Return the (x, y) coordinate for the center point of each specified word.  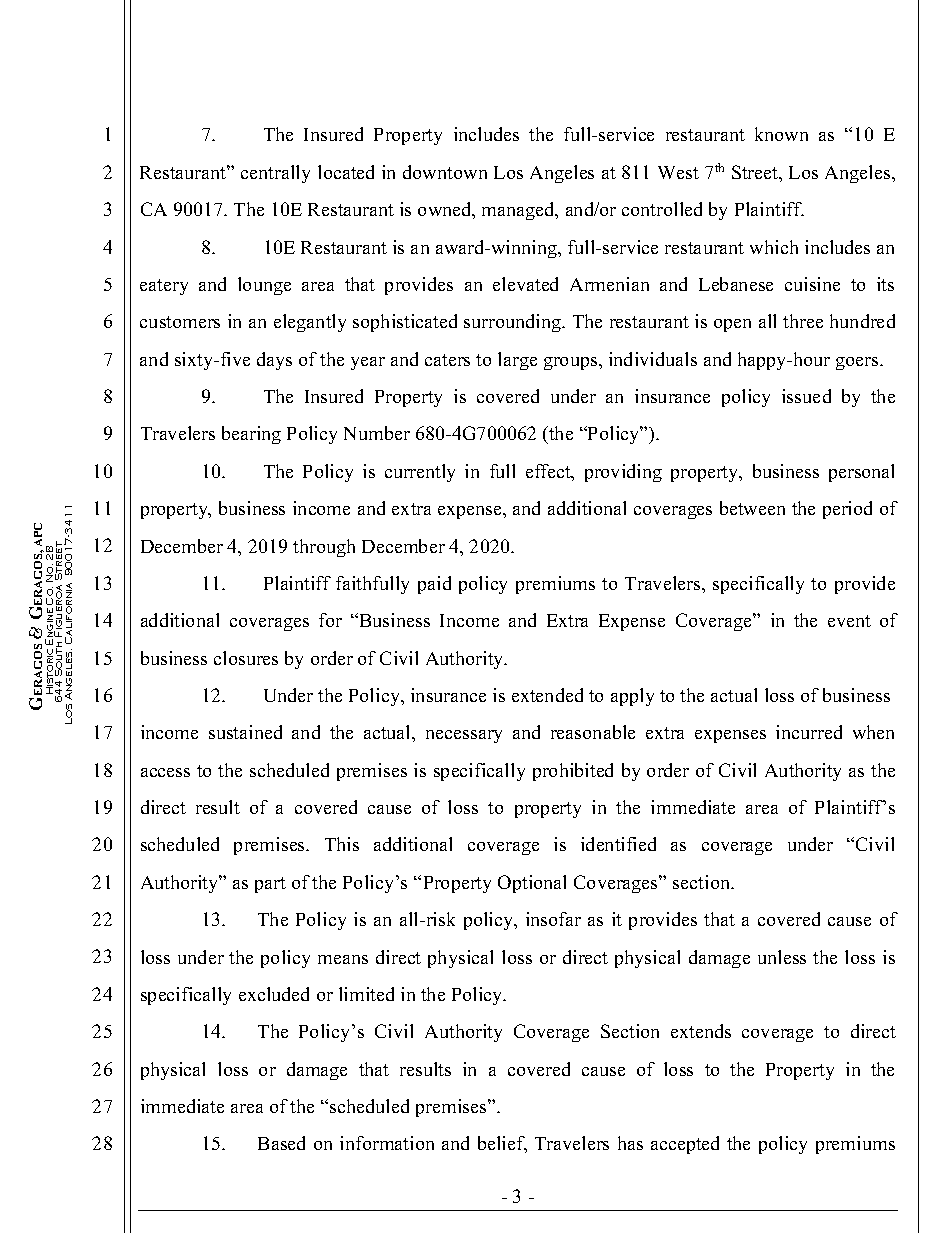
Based (281, 1143)
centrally (275, 174)
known (781, 134)
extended (547, 695)
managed (519, 211)
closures (246, 658)
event (849, 621)
